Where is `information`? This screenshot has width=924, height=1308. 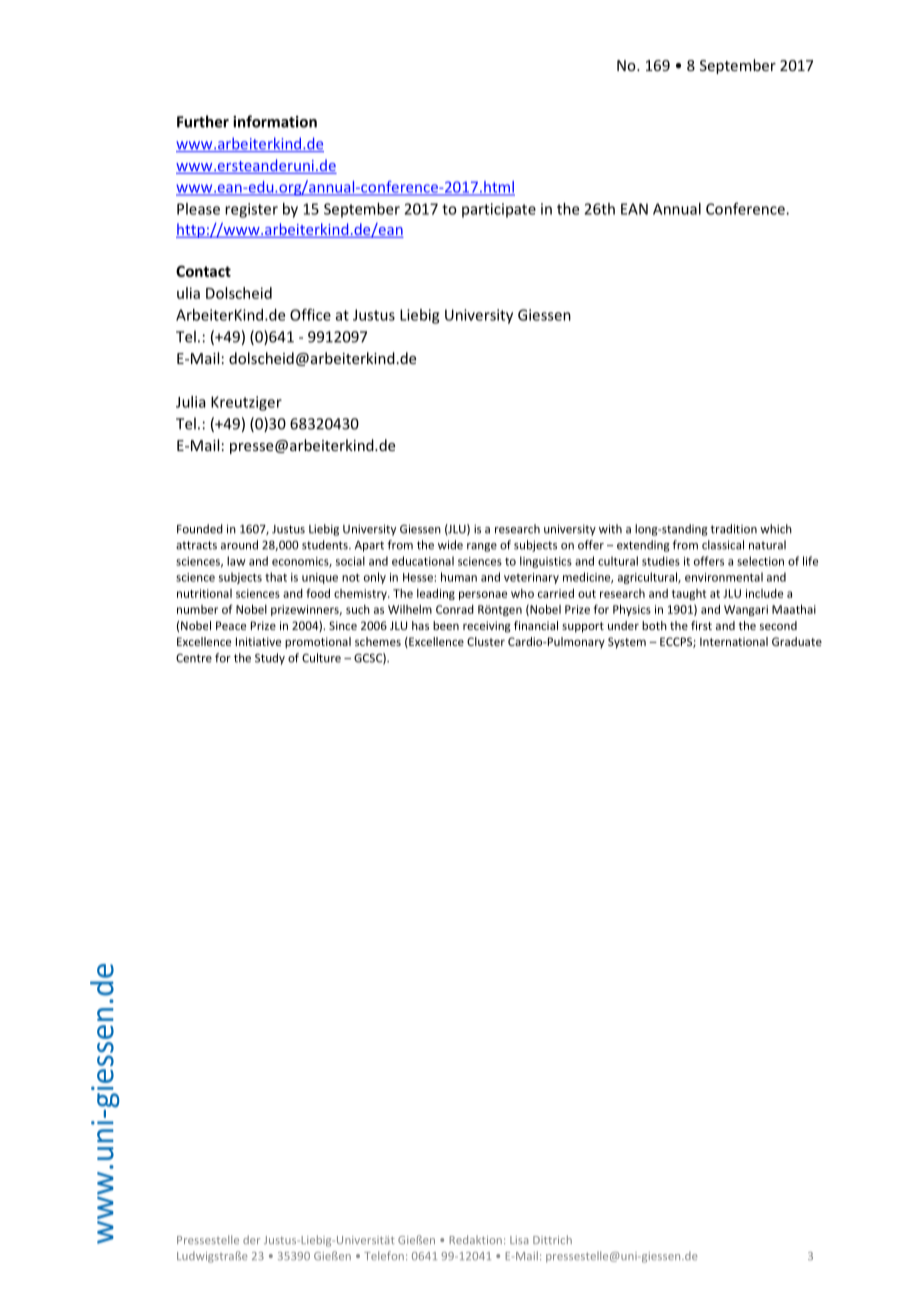
information is located at coordinates (275, 121).
